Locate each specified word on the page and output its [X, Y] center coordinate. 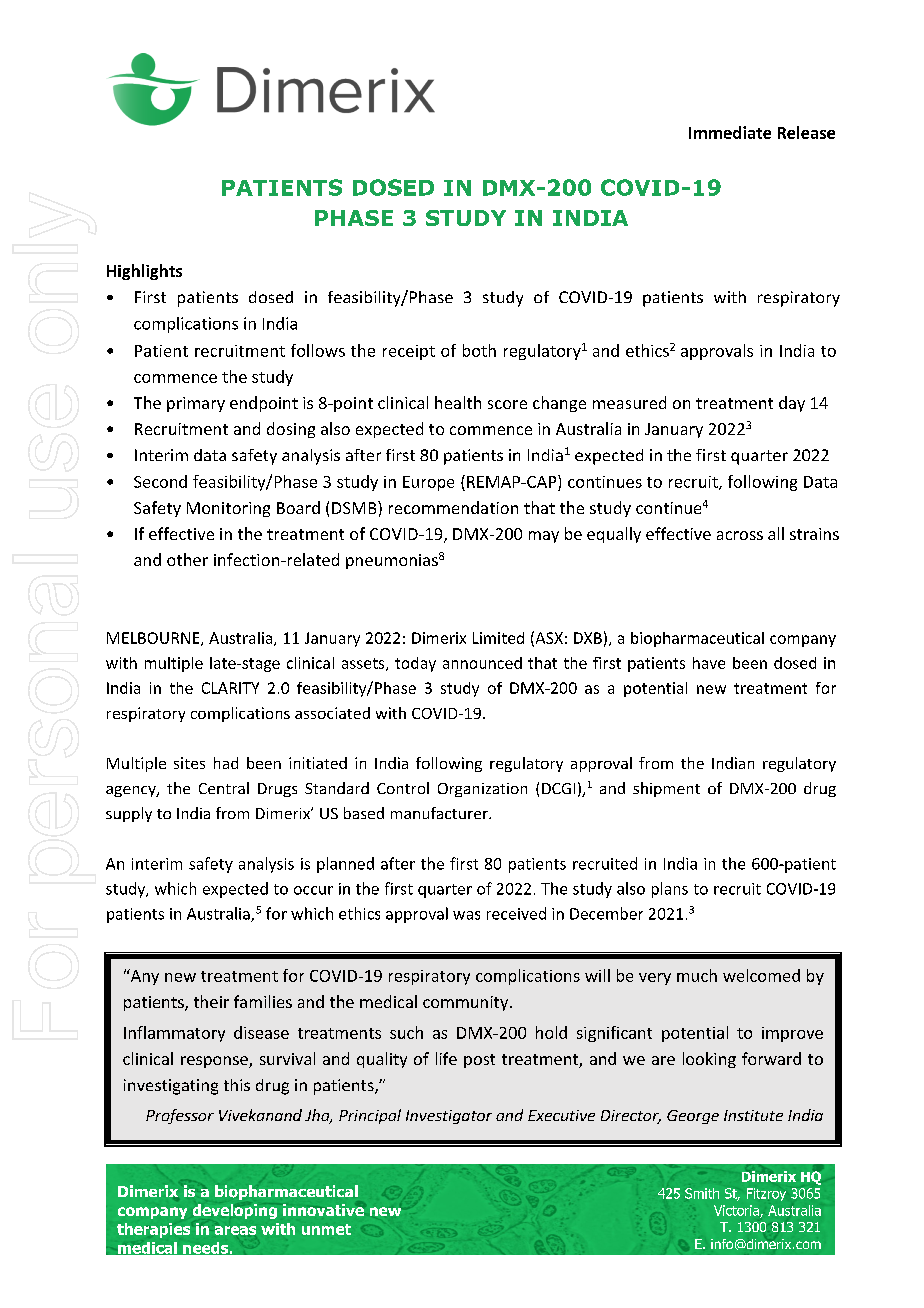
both [479, 350]
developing [235, 1211]
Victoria [737, 1211]
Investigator [449, 1117]
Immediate [730, 132]
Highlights [144, 272]
